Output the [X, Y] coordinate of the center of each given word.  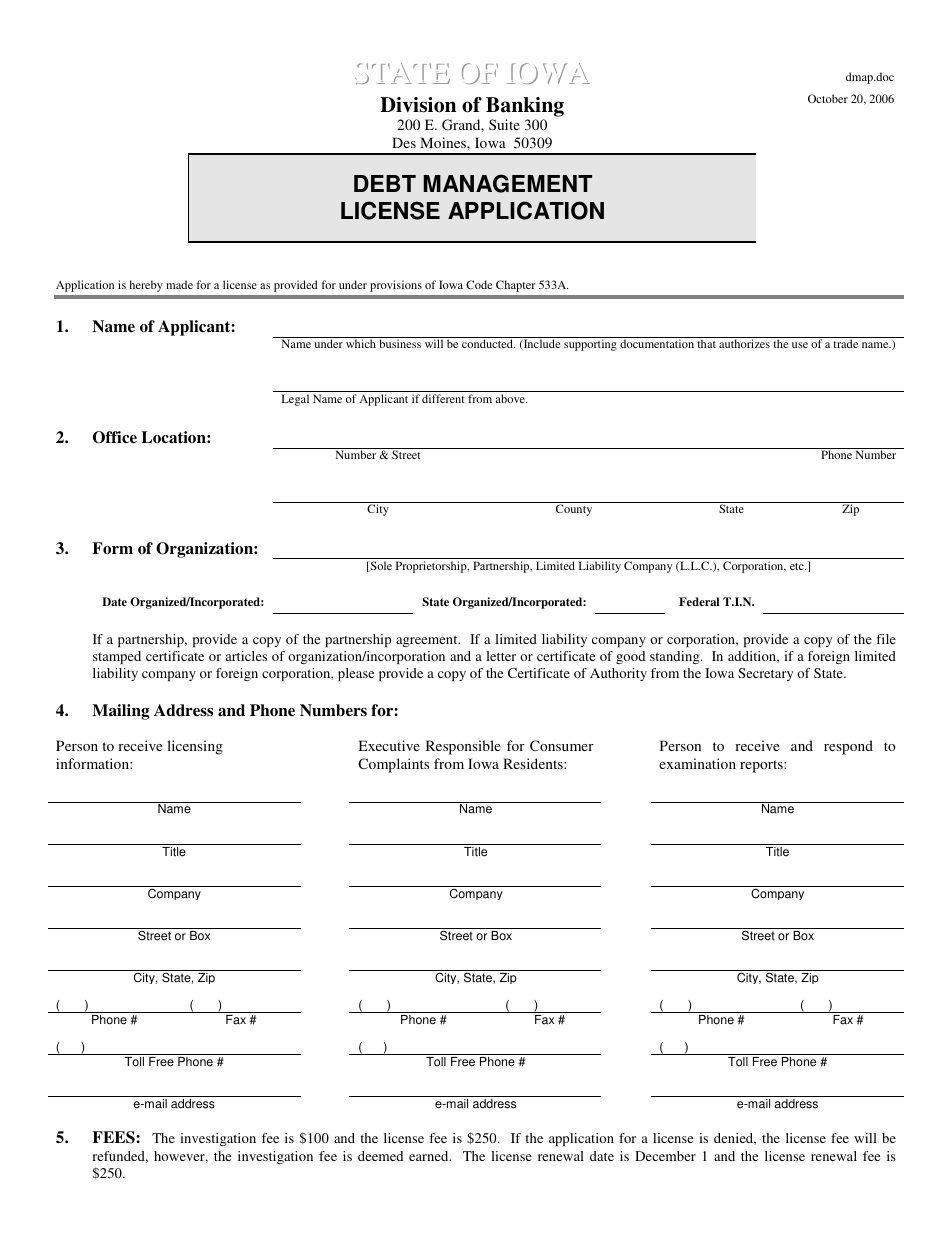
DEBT [385, 183]
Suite [504, 124]
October [828, 98]
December [665, 1156]
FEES [114, 1137]
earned [430, 1156]
